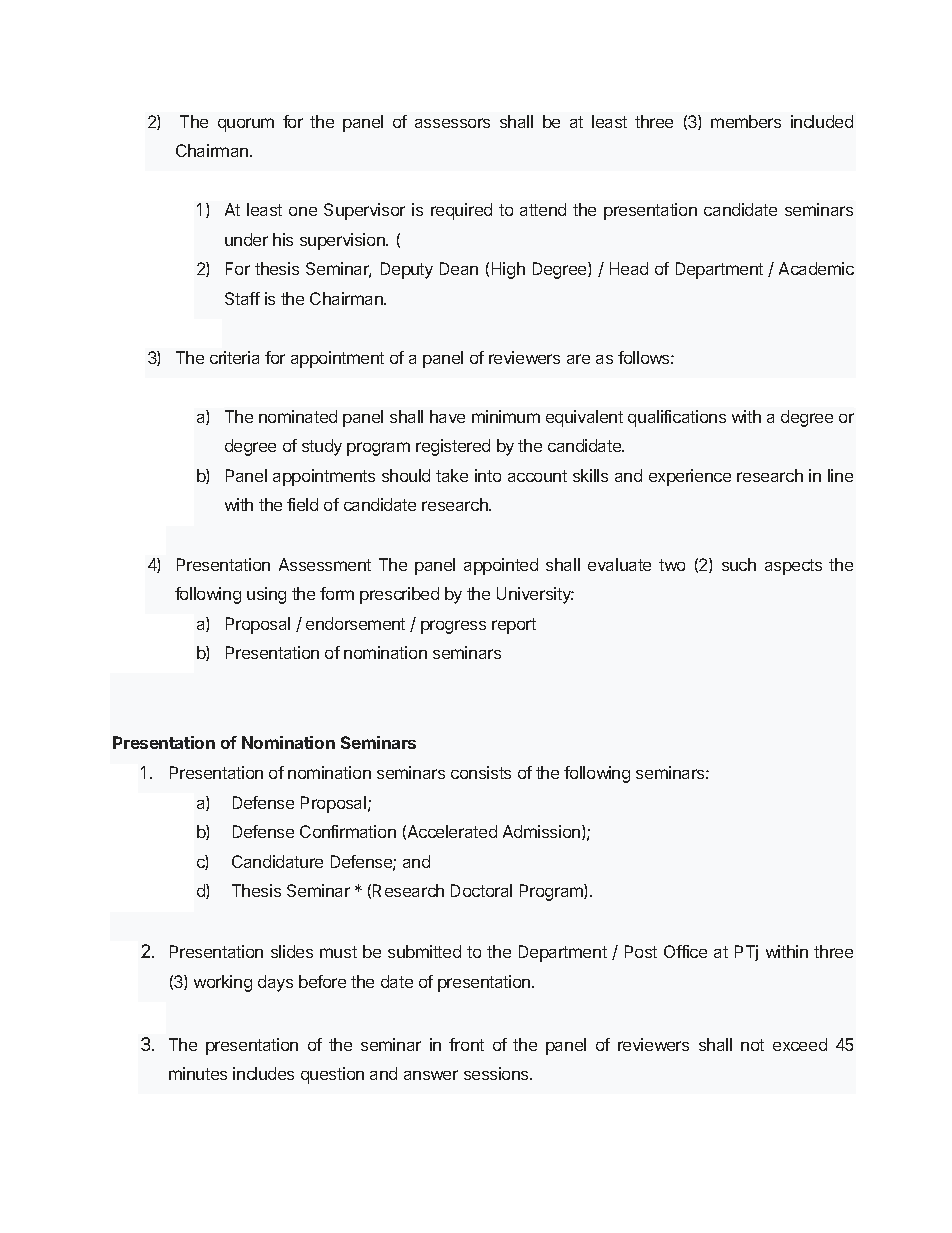  I want to click on includes, so click(263, 1073).
